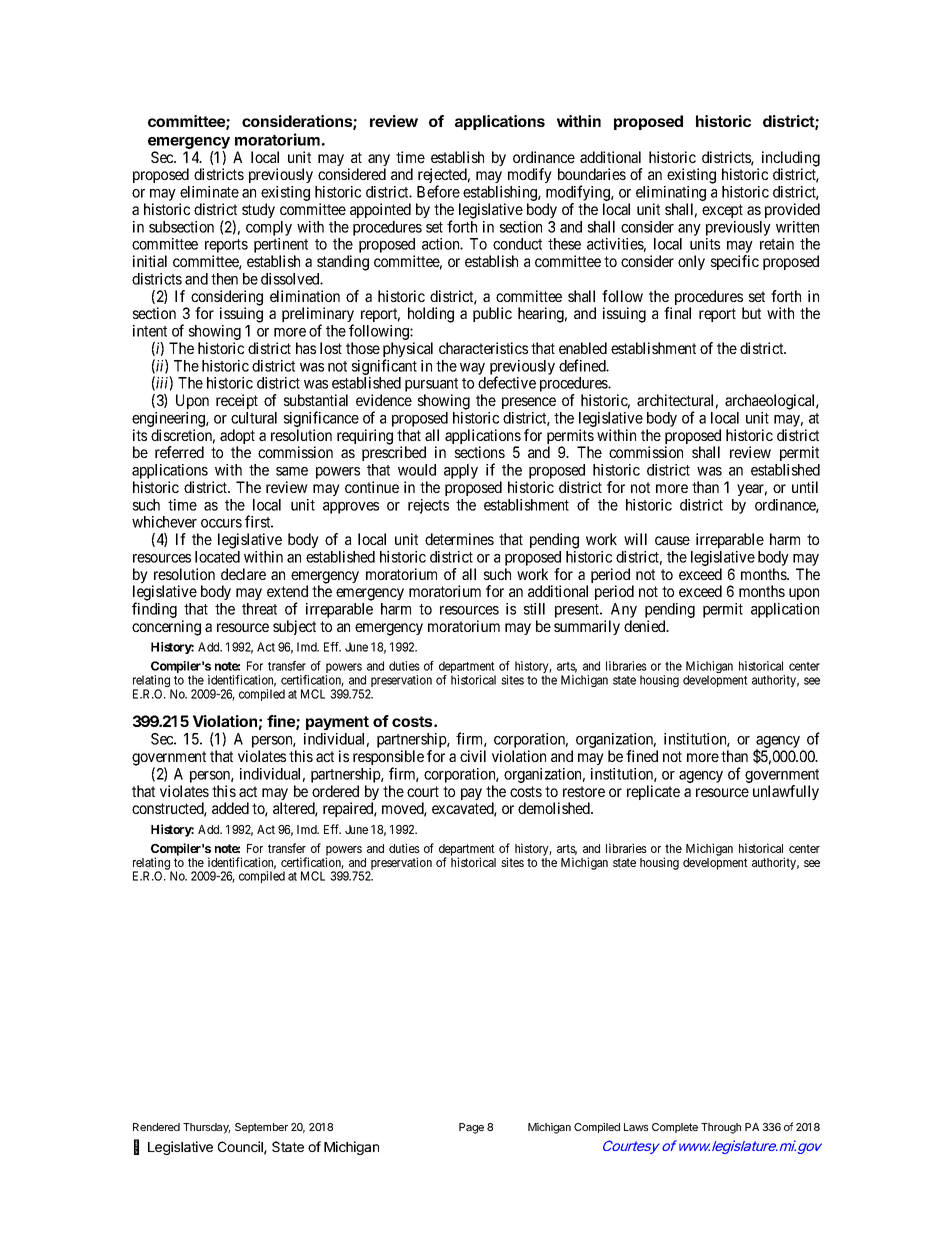 This screenshot has height=1233, width=952. Describe the element at coordinates (259, 609) in the screenshot. I see `threat` at that location.
